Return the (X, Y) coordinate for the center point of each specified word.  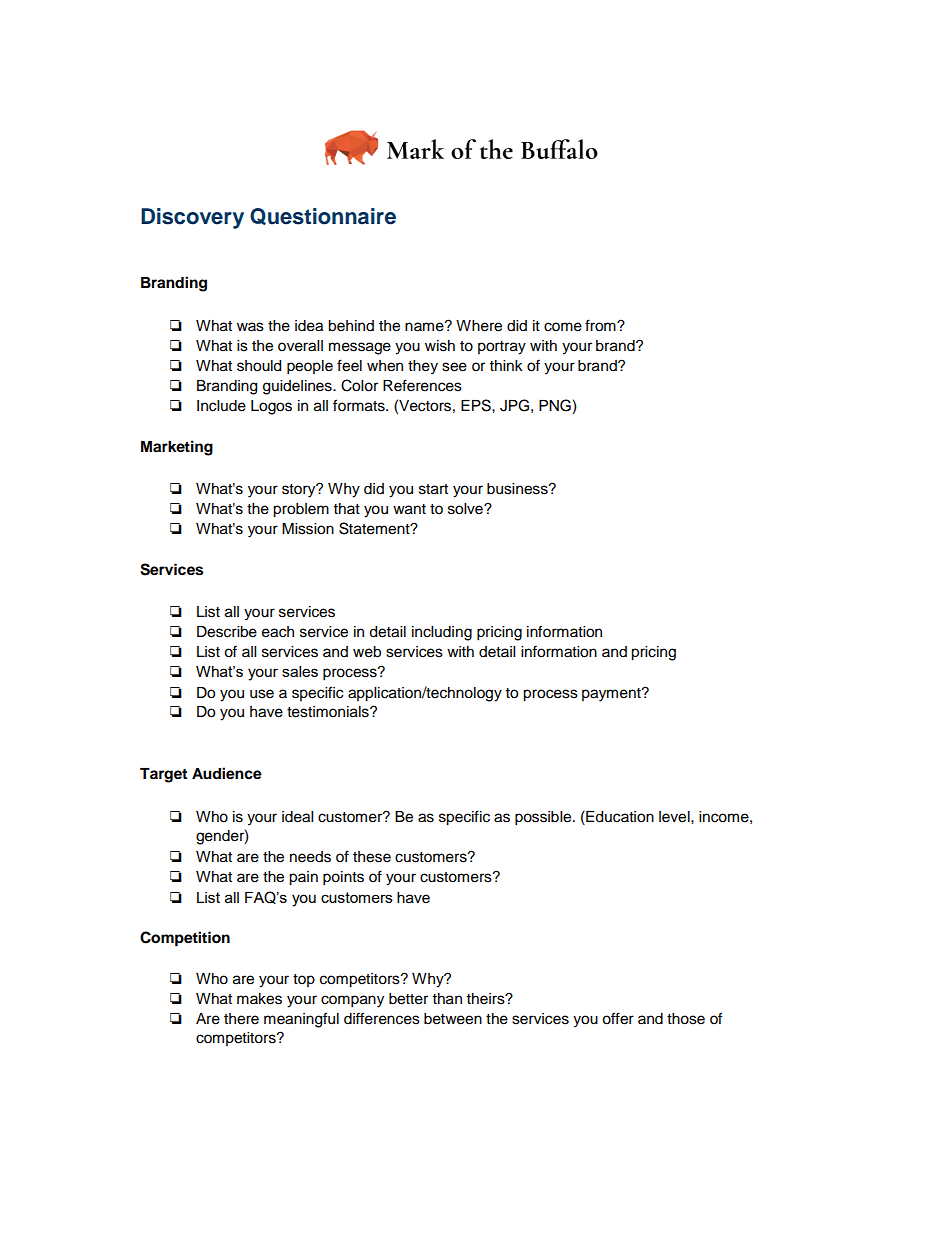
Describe (227, 632)
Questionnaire (323, 216)
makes (259, 999)
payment (612, 695)
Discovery (192, 218)
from (601, 325)
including (442, 633)
